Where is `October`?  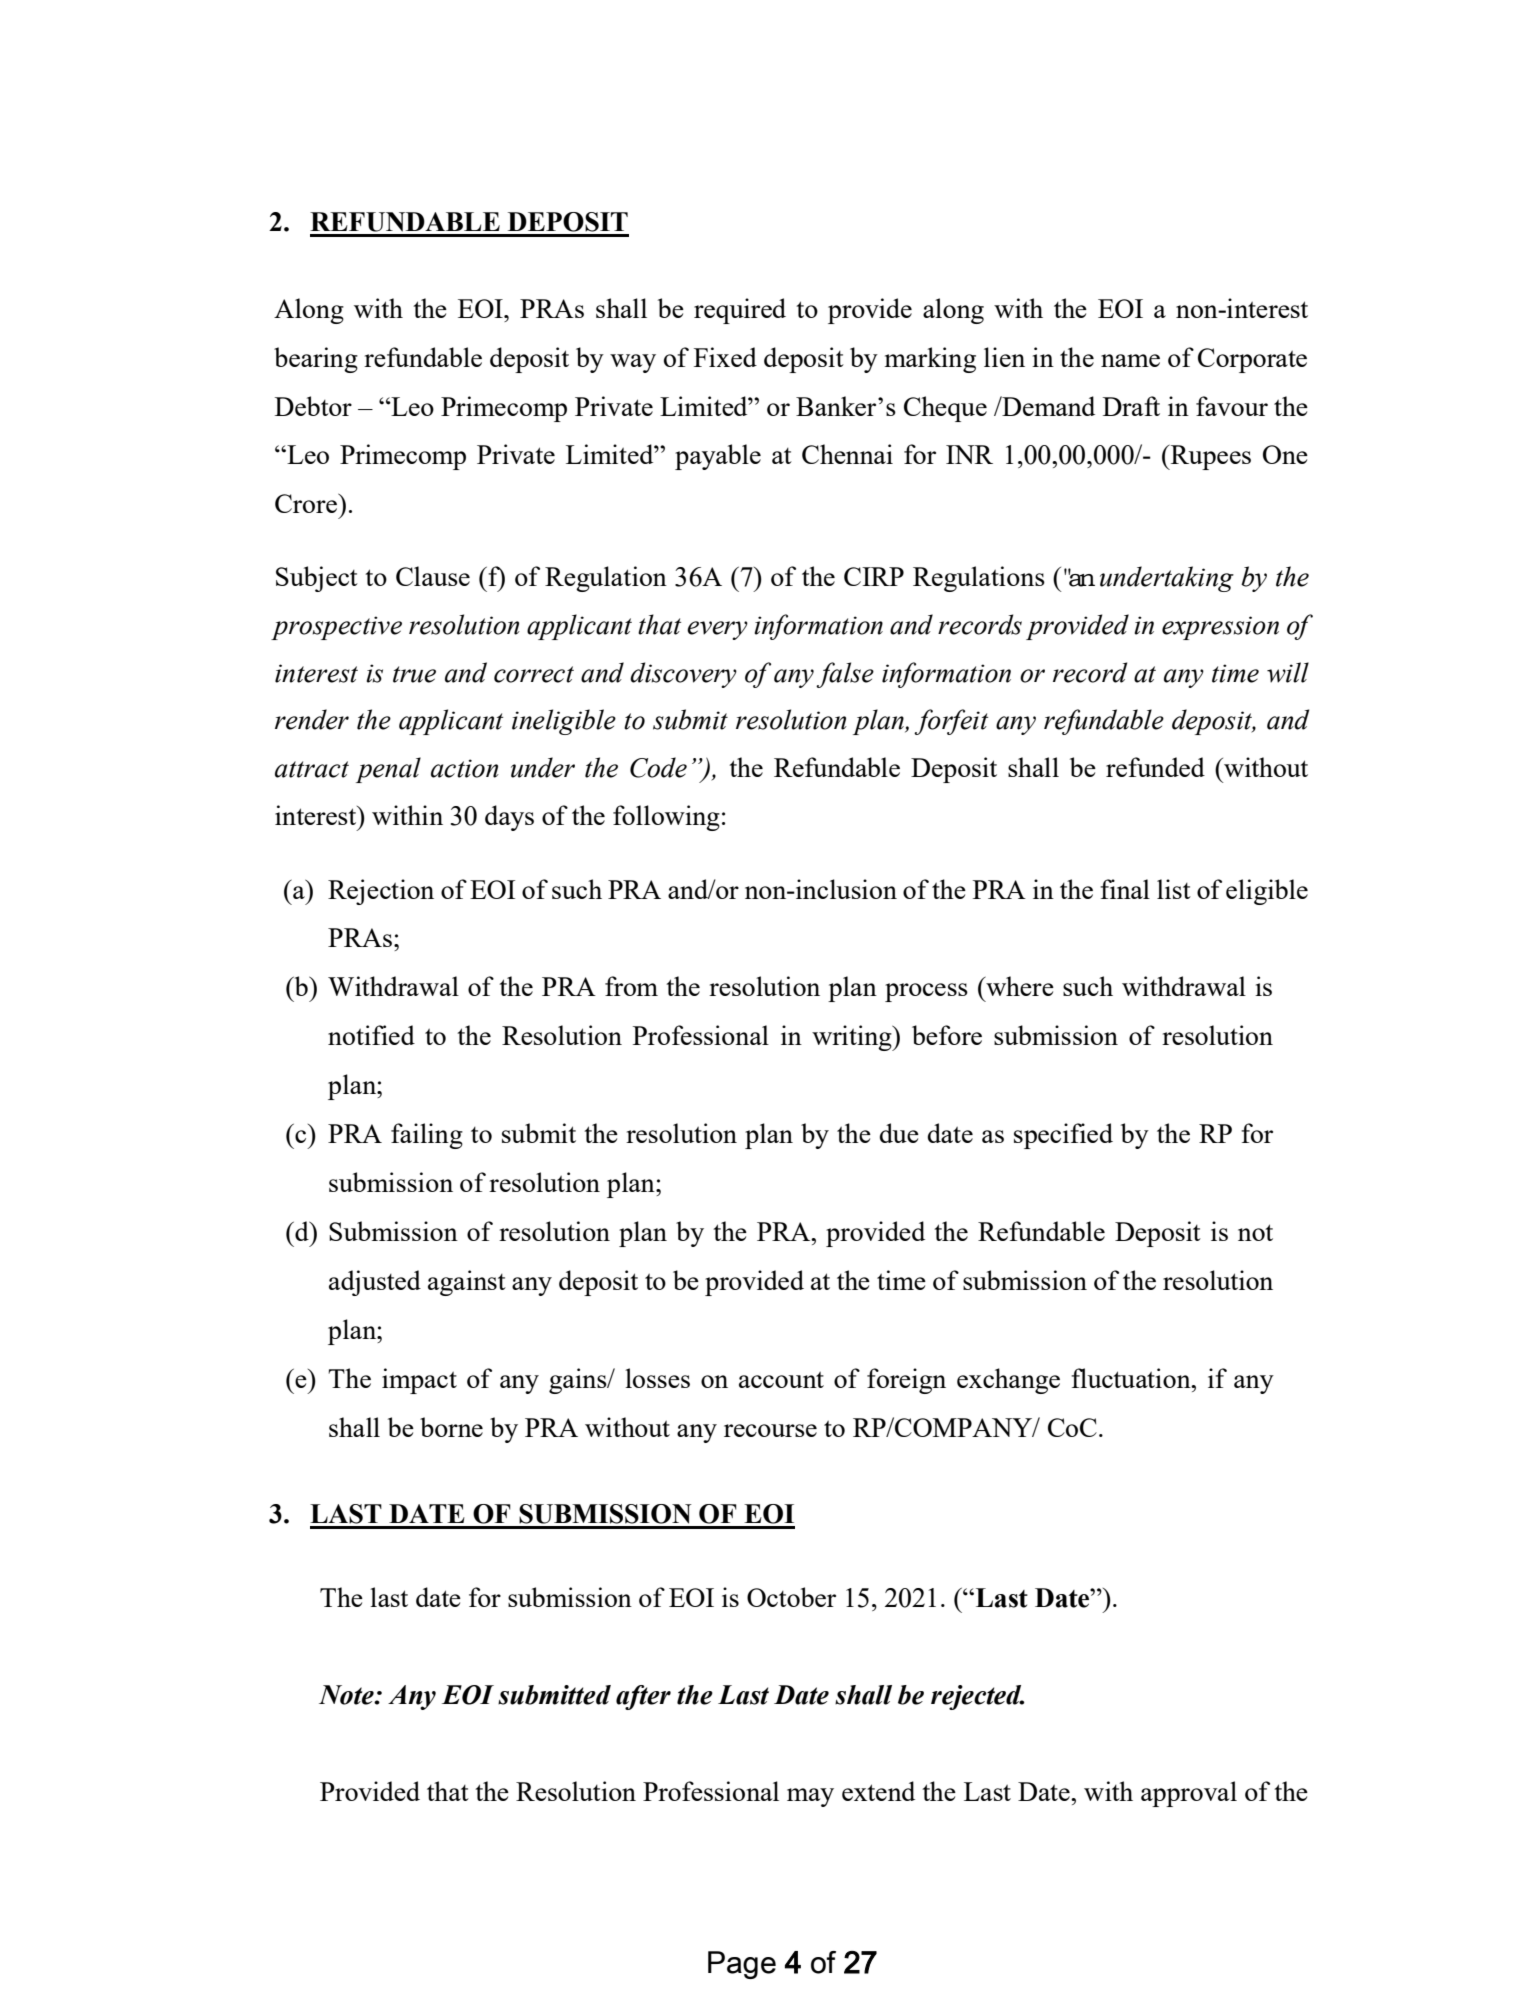 October is located at coordinates (791, 1597).
